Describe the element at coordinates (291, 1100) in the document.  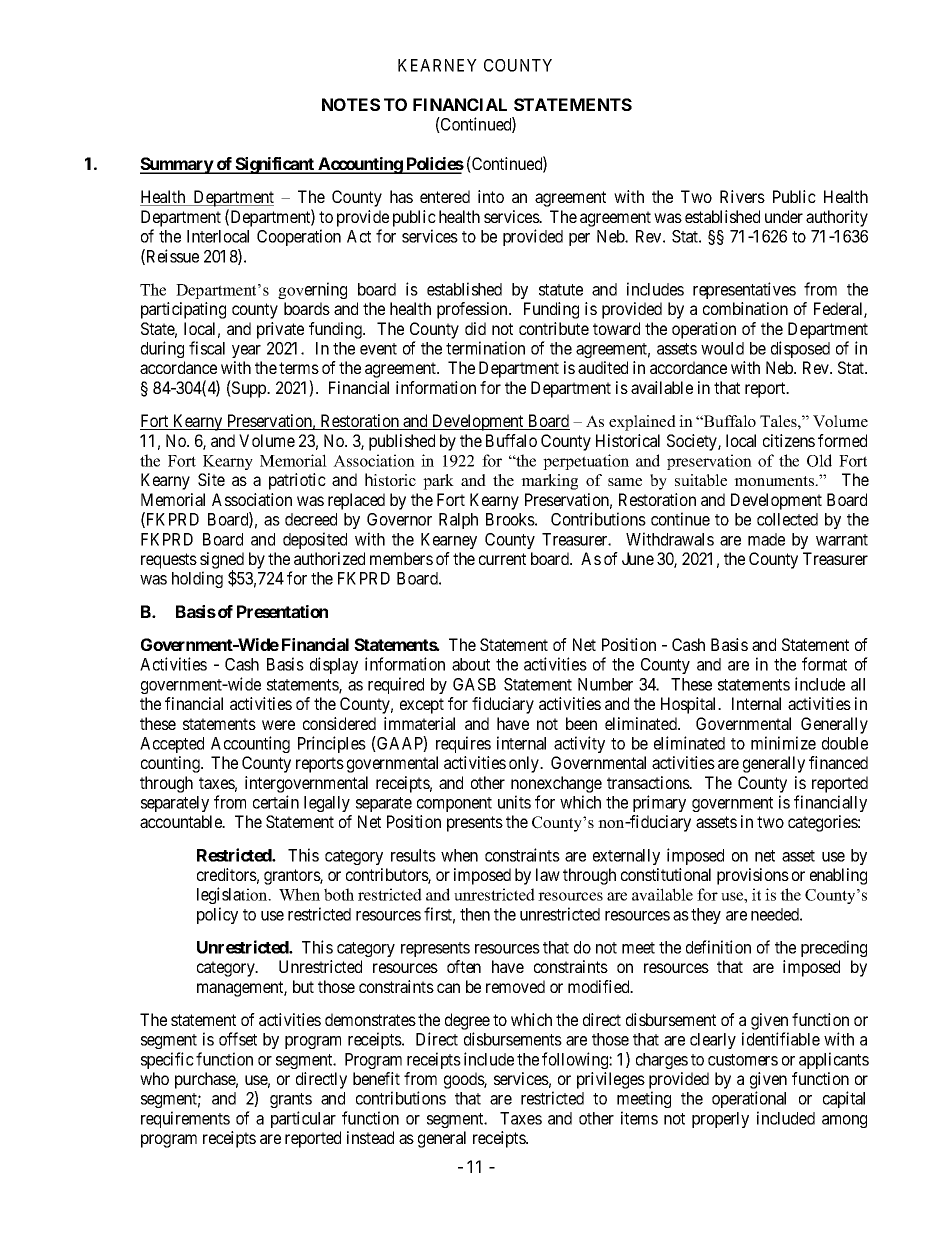
I see `grants` at that location.
